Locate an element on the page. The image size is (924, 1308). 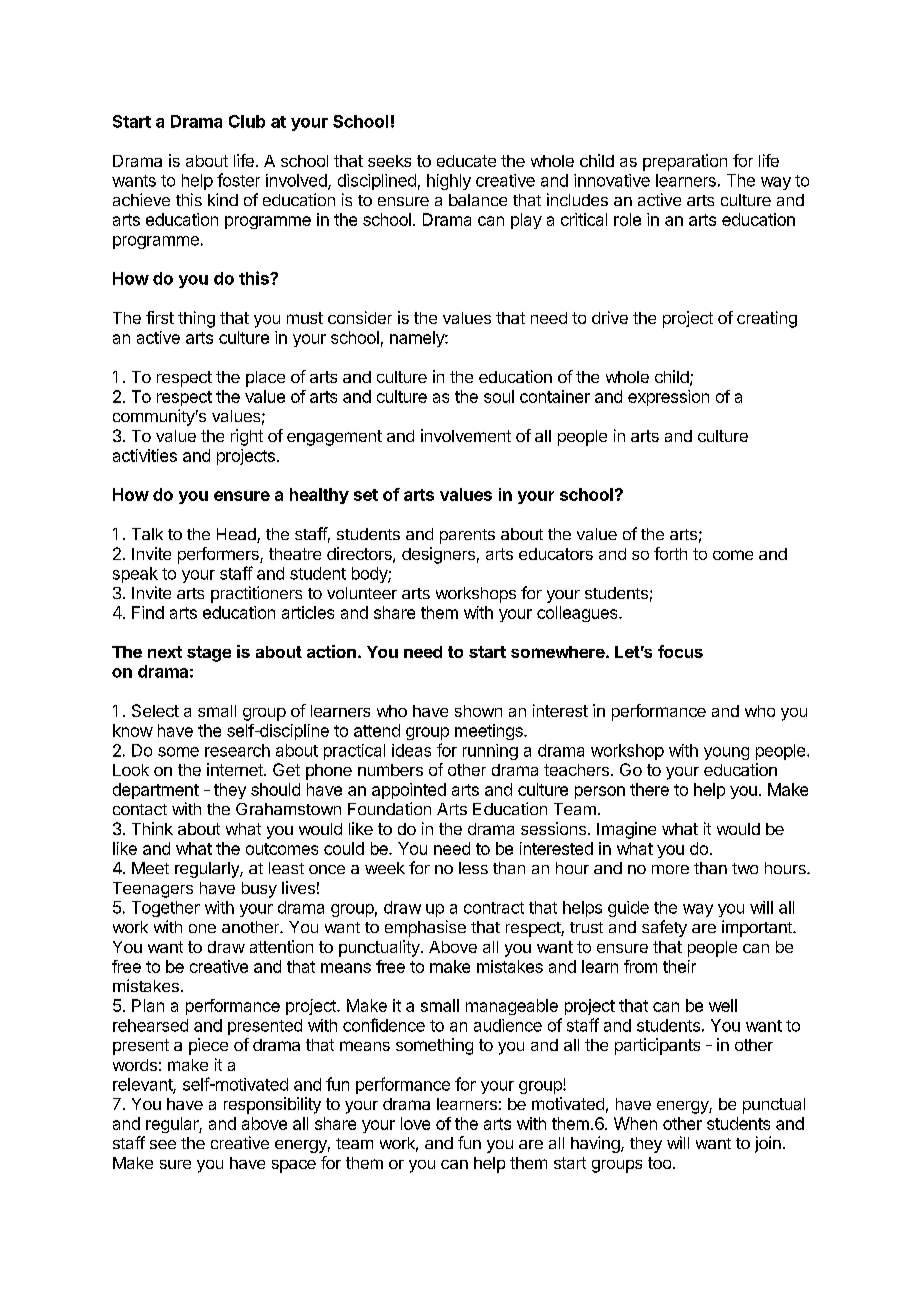
appointed is located at coordinates (409, 791).
